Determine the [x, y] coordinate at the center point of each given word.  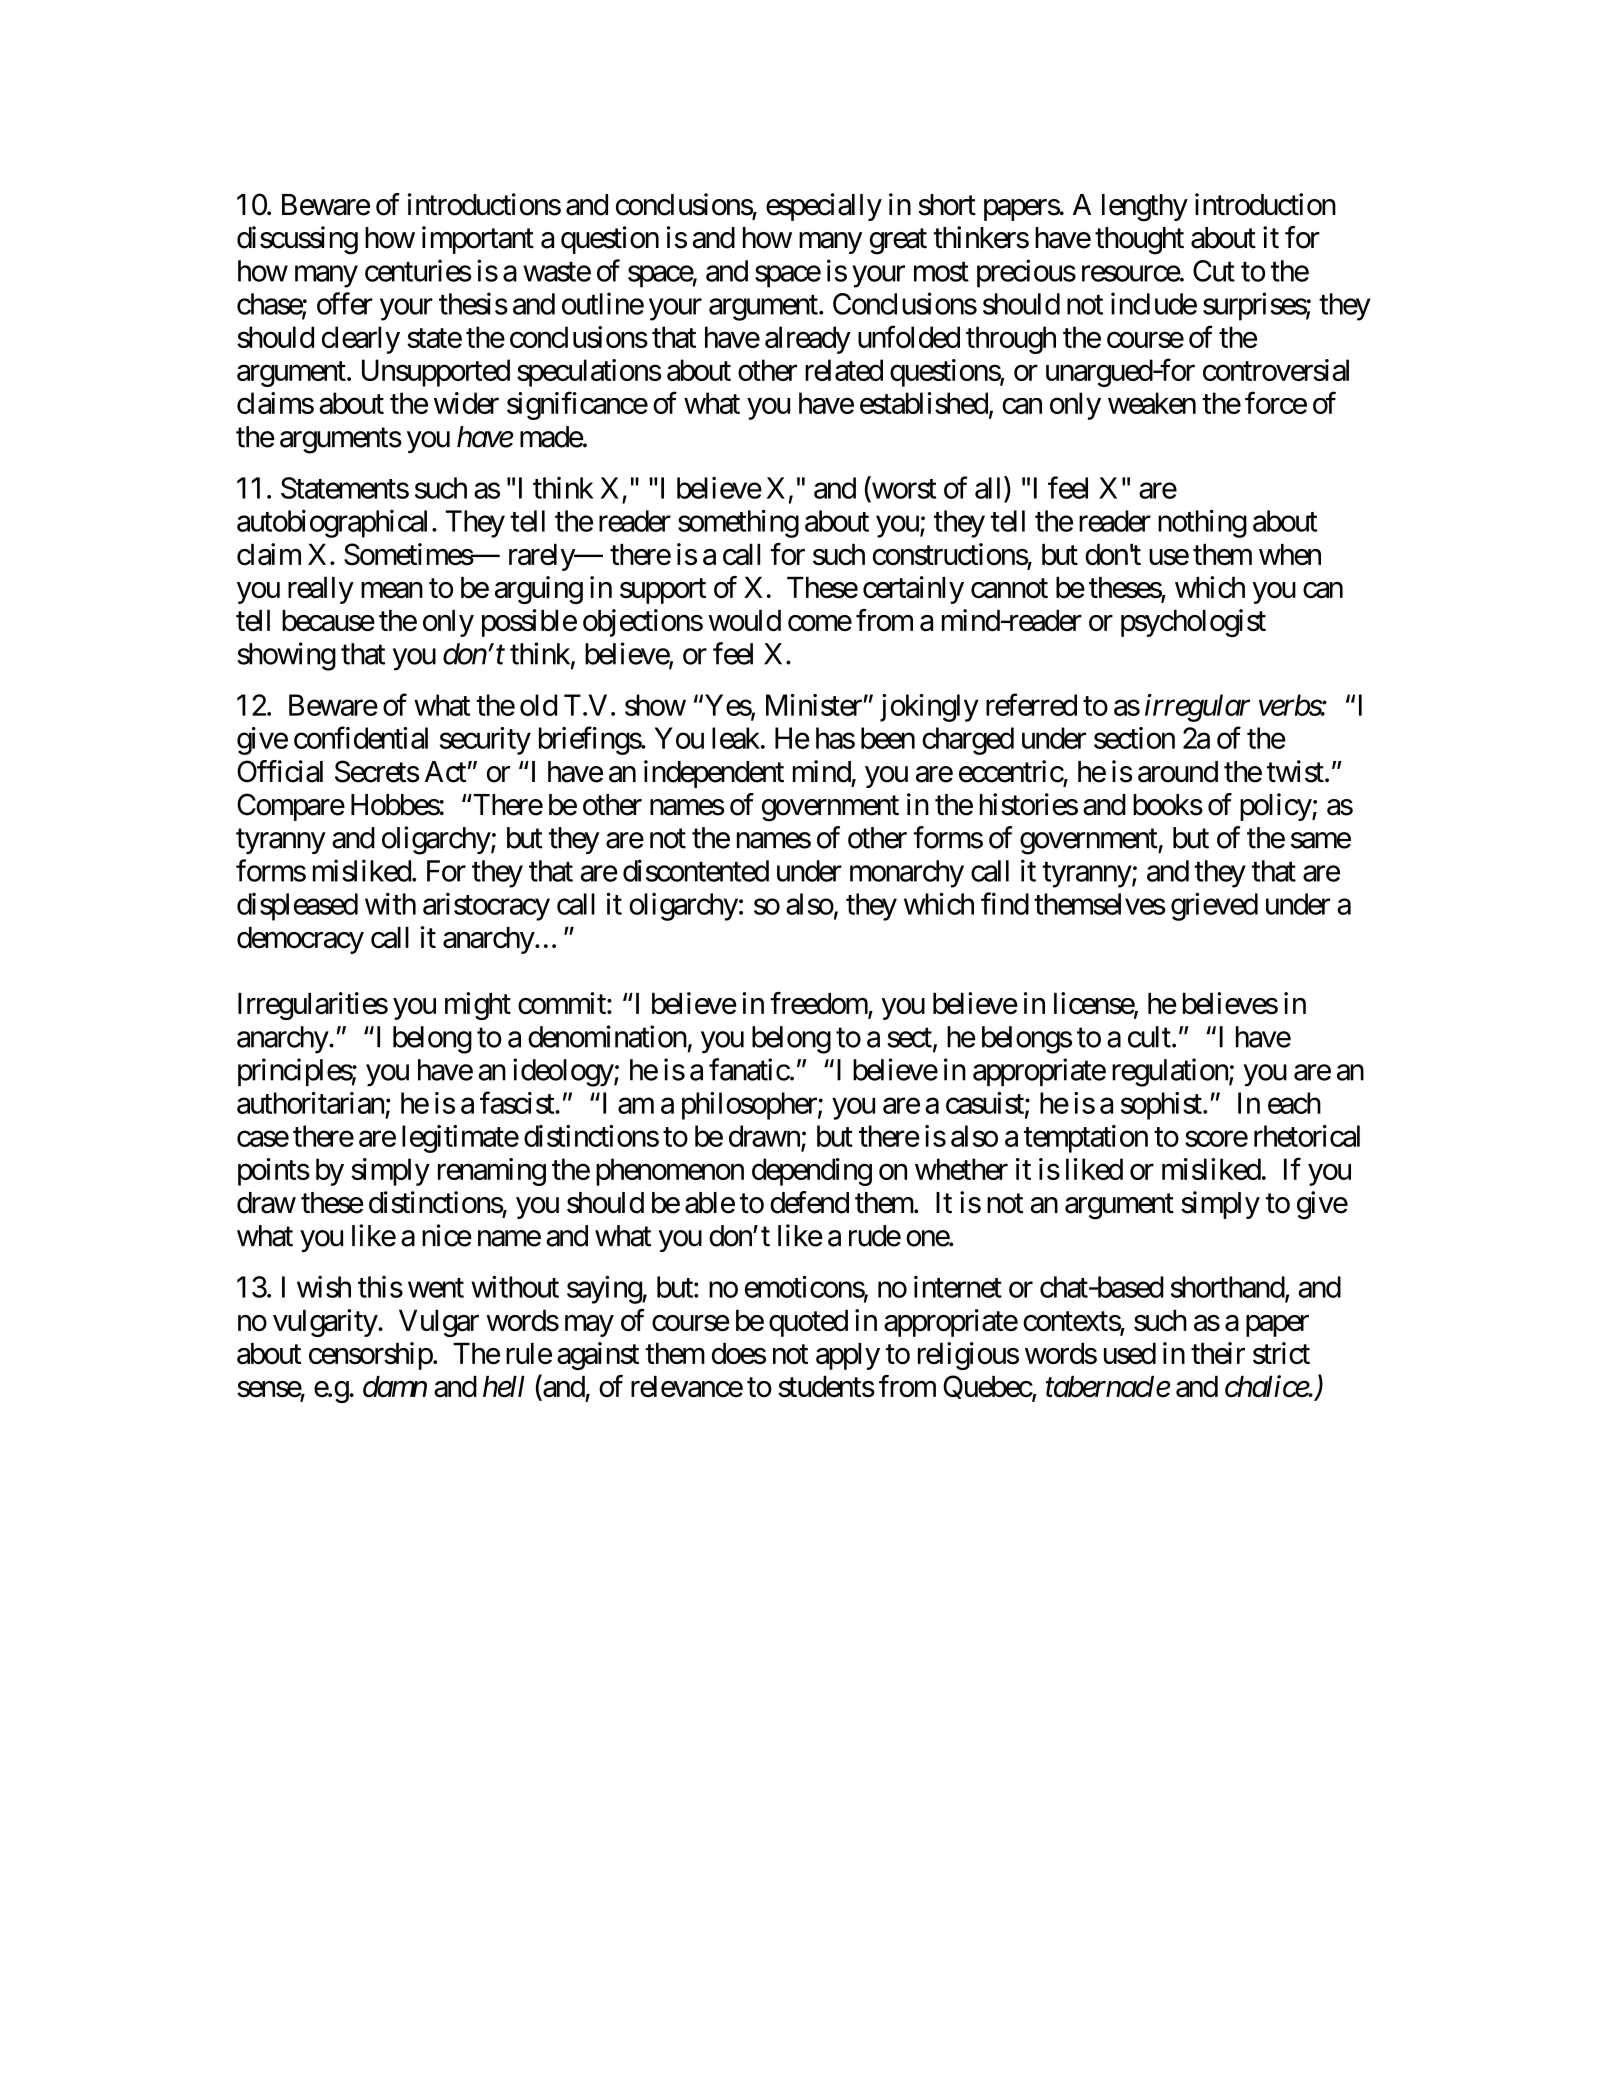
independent [714, 774]
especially [824, 207]
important [478, 240]
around [1178, 772]
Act [445, 772]
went [436, 1288]
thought [1139, 241]
